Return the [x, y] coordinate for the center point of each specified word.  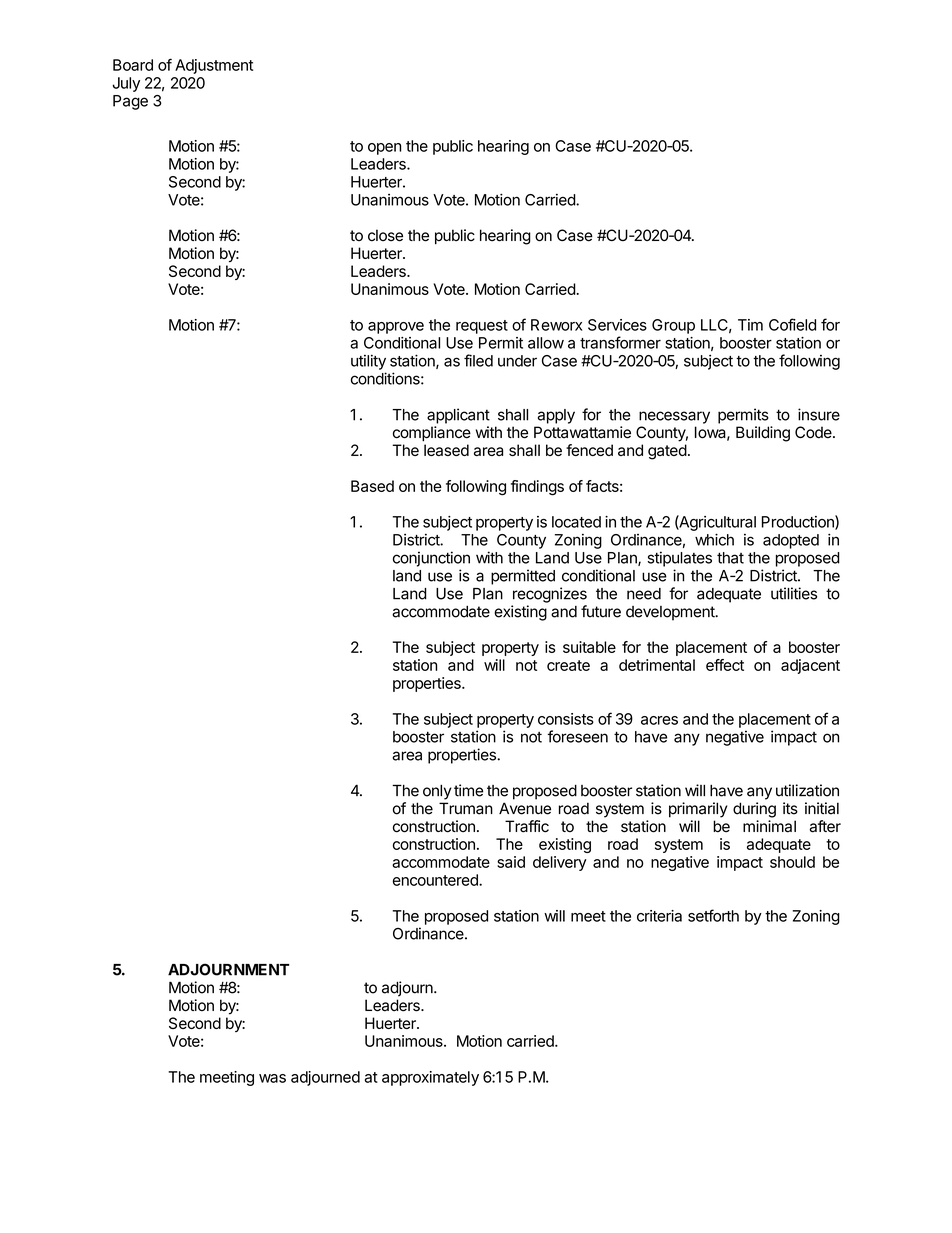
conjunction [431, 559]
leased [446, 450]
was [272, 1078]
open [384, 149]
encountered [436, 880]
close [385, 235]
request [482, 327]
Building [763, 434]
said [511, 862]
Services [617, 325]
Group [673, 326]
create [568, 665]
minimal [769, 826]
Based [372, 486]
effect [725, 665]
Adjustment [214, 66]
